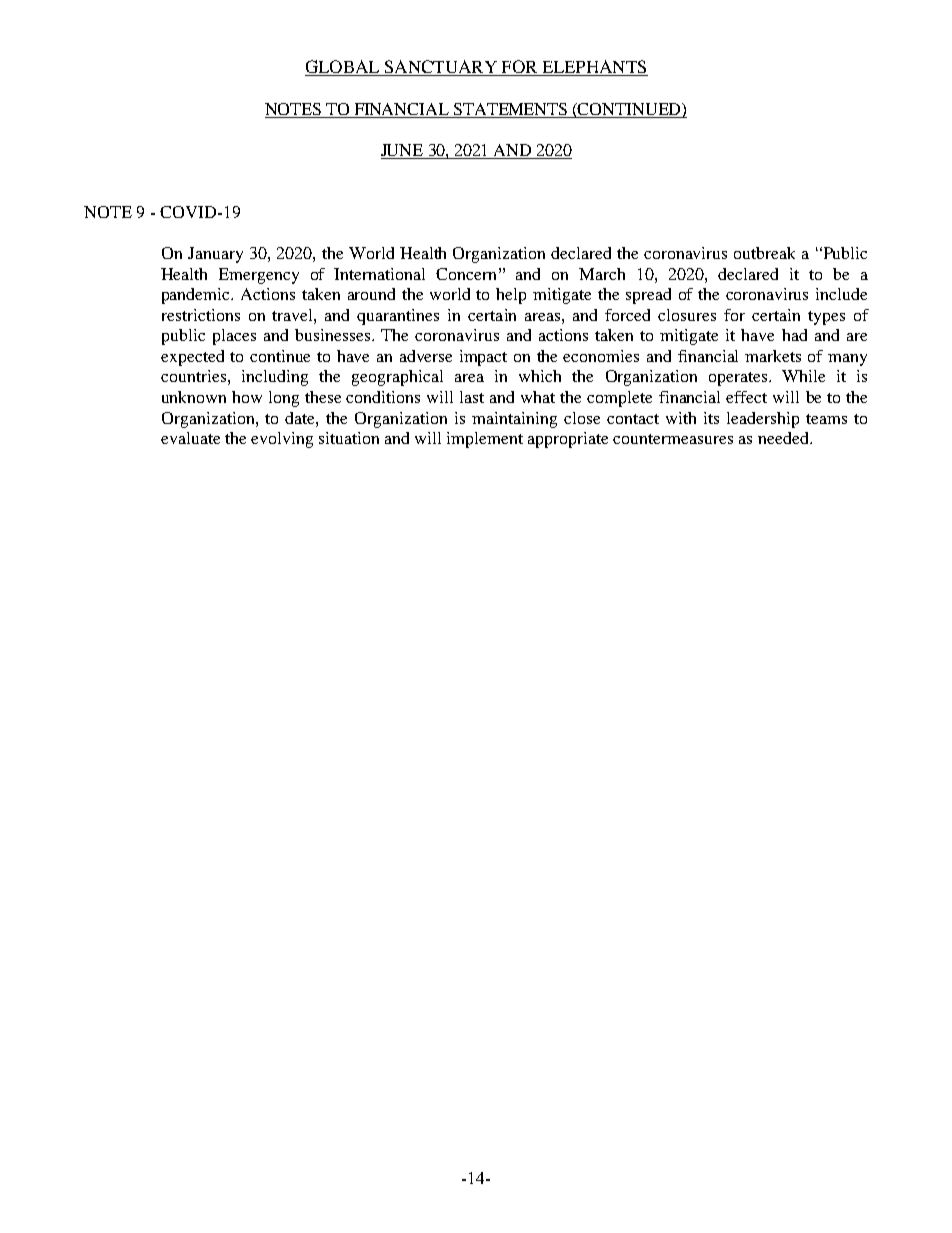  I want to click on restrictions, so click(201, 315).
